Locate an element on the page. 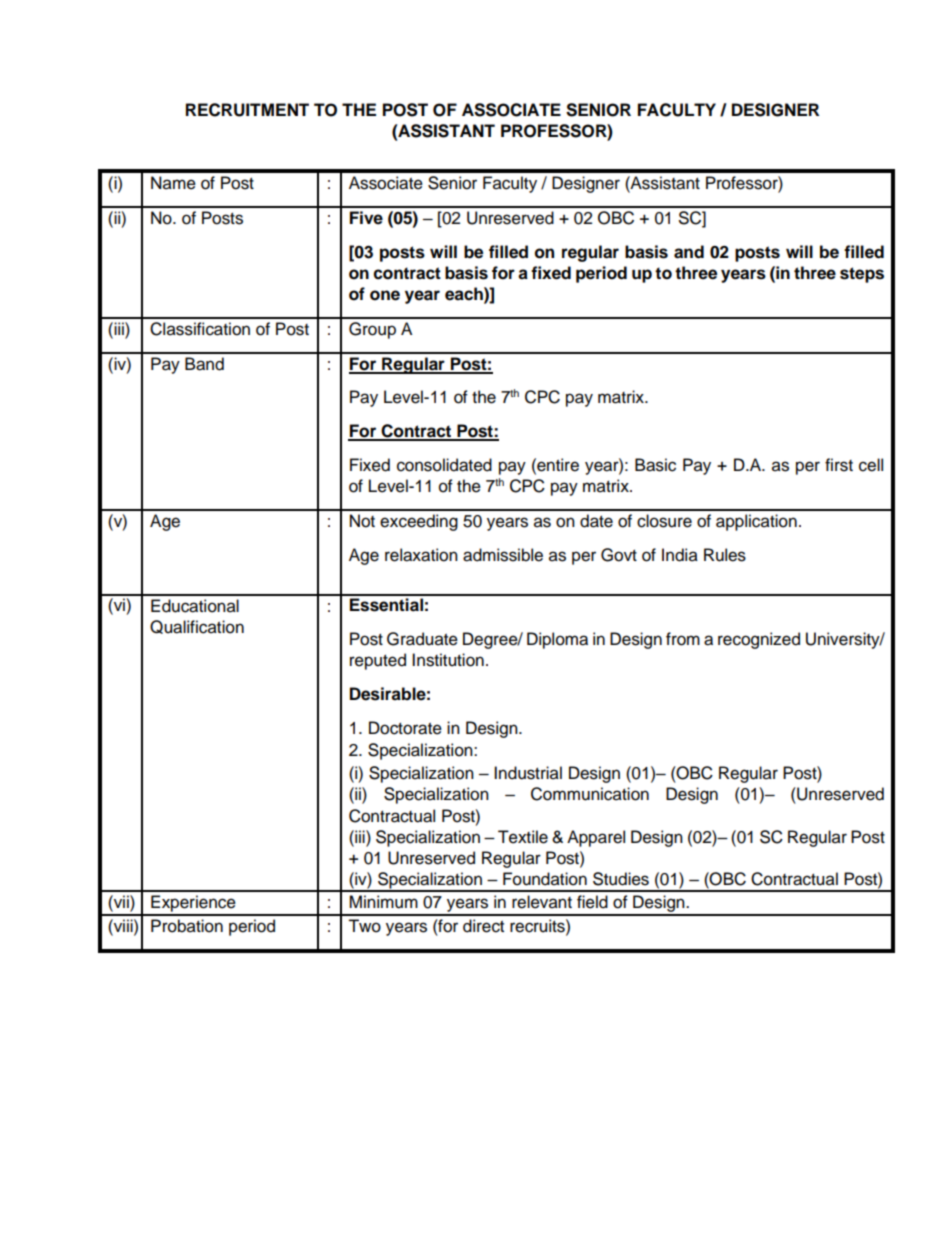 The width and height of the page is (952, 1233). RECRUITMENT is located at coordinates (247, 110).
